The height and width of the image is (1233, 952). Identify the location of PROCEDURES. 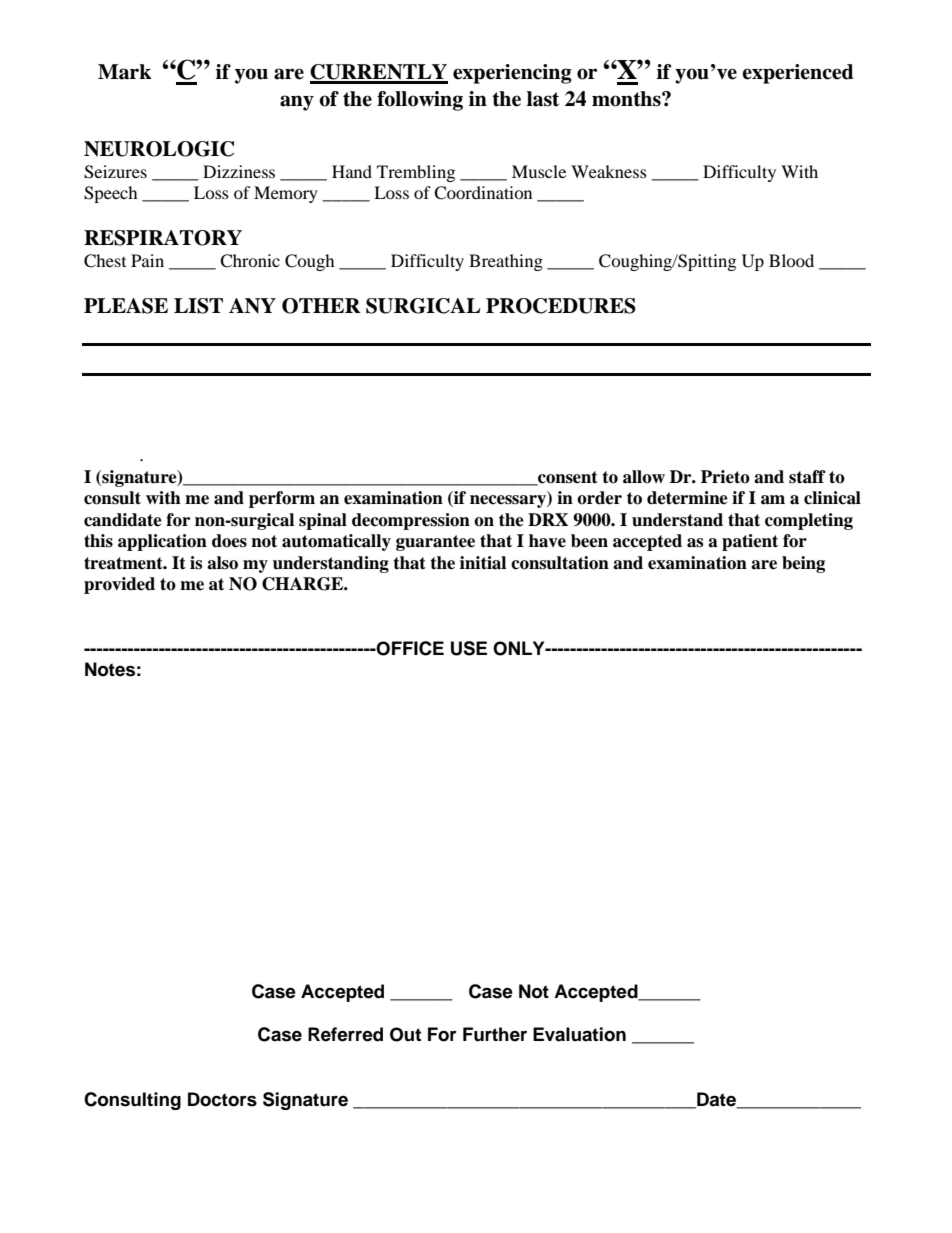
(561, 306).
